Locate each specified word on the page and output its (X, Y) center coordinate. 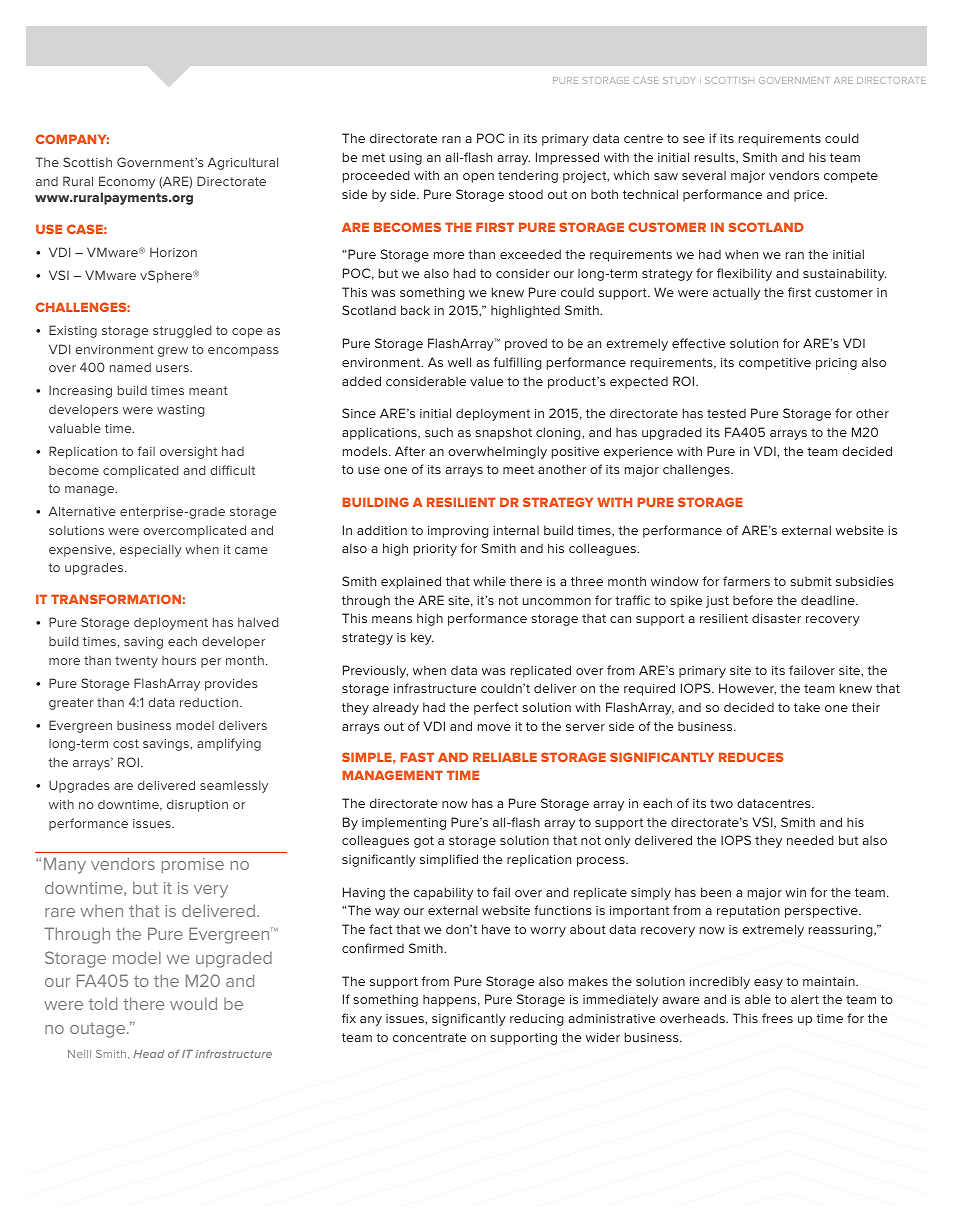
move (494, 727)
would (193, 1003)
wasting (180, 411)
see (694, 139)
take (807, 707)
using (406, 159)
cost (126, 743)
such (439, 432)
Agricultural (243, 163)
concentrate (429, 1037)
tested (726, 413)
